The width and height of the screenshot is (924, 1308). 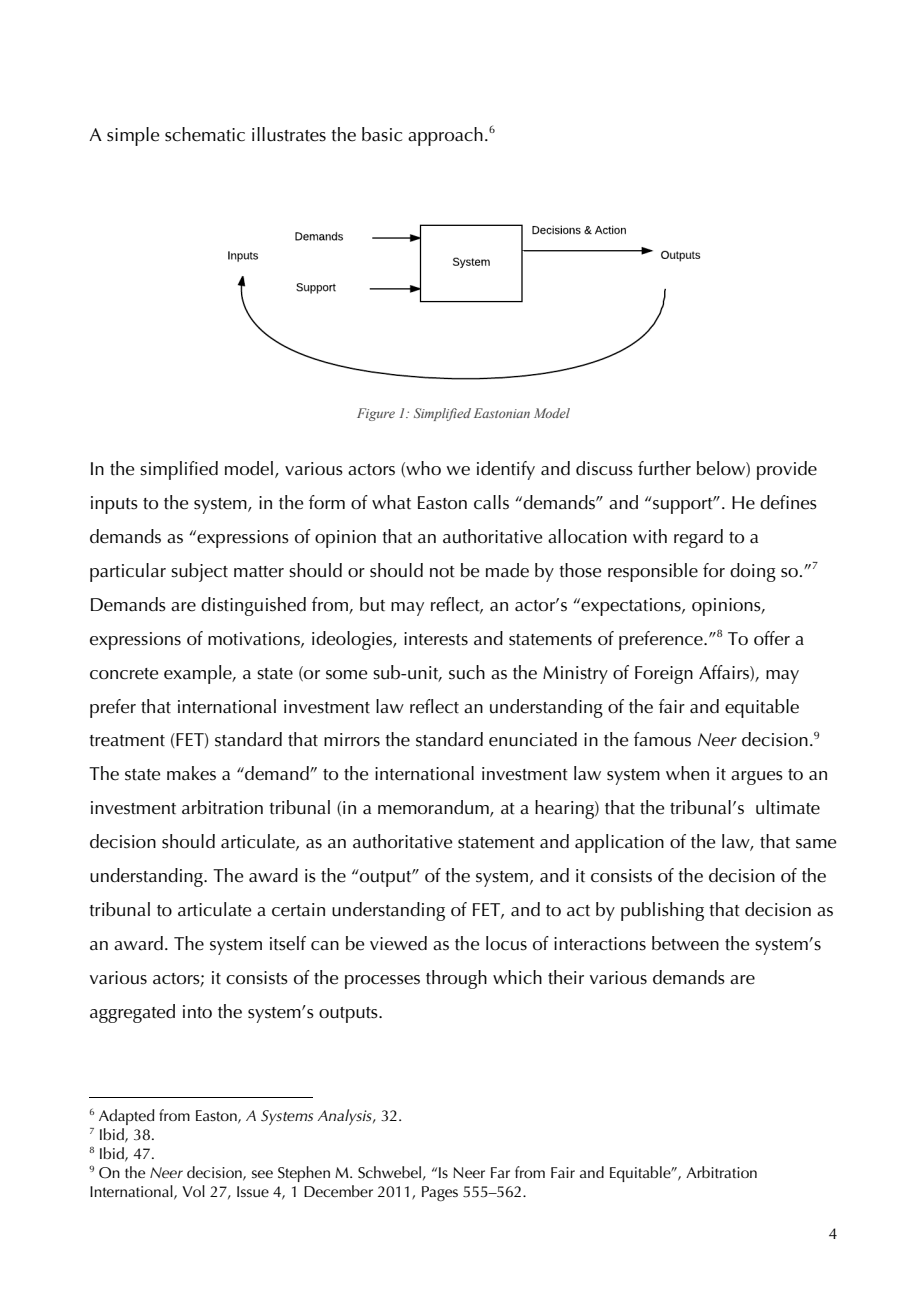 What do you see at coordinates (205, 134) in the screenshot?
I see `schematic` at bounding box center [205, 134].
